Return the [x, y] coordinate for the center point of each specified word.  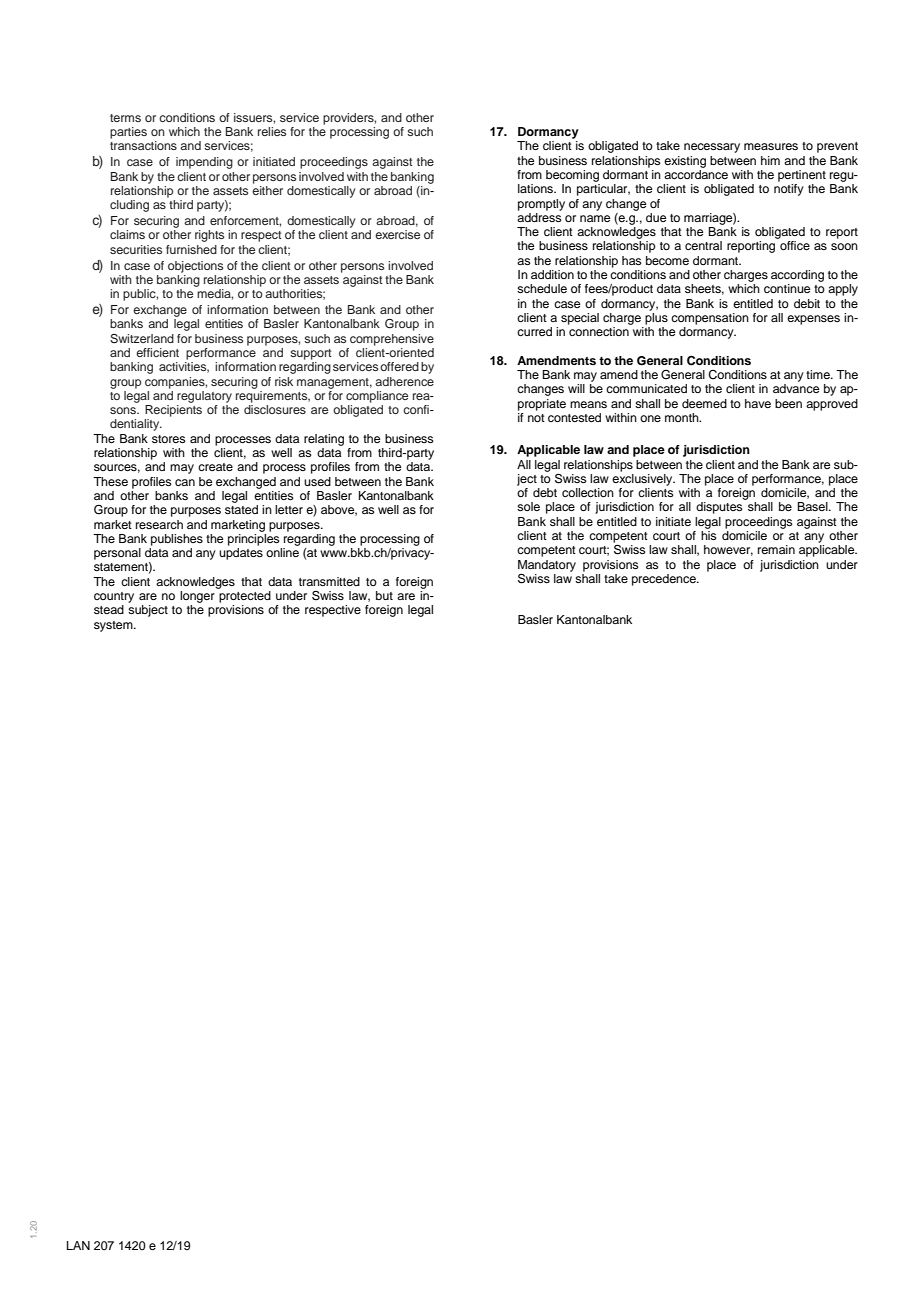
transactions [143, 145]
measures [771, 146]
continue [787, 288]
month [683, 417]
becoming [572, 176]
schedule [542, 288]
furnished [191, 249]
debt [545, 492]
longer [197, 597]
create [215, 467]
